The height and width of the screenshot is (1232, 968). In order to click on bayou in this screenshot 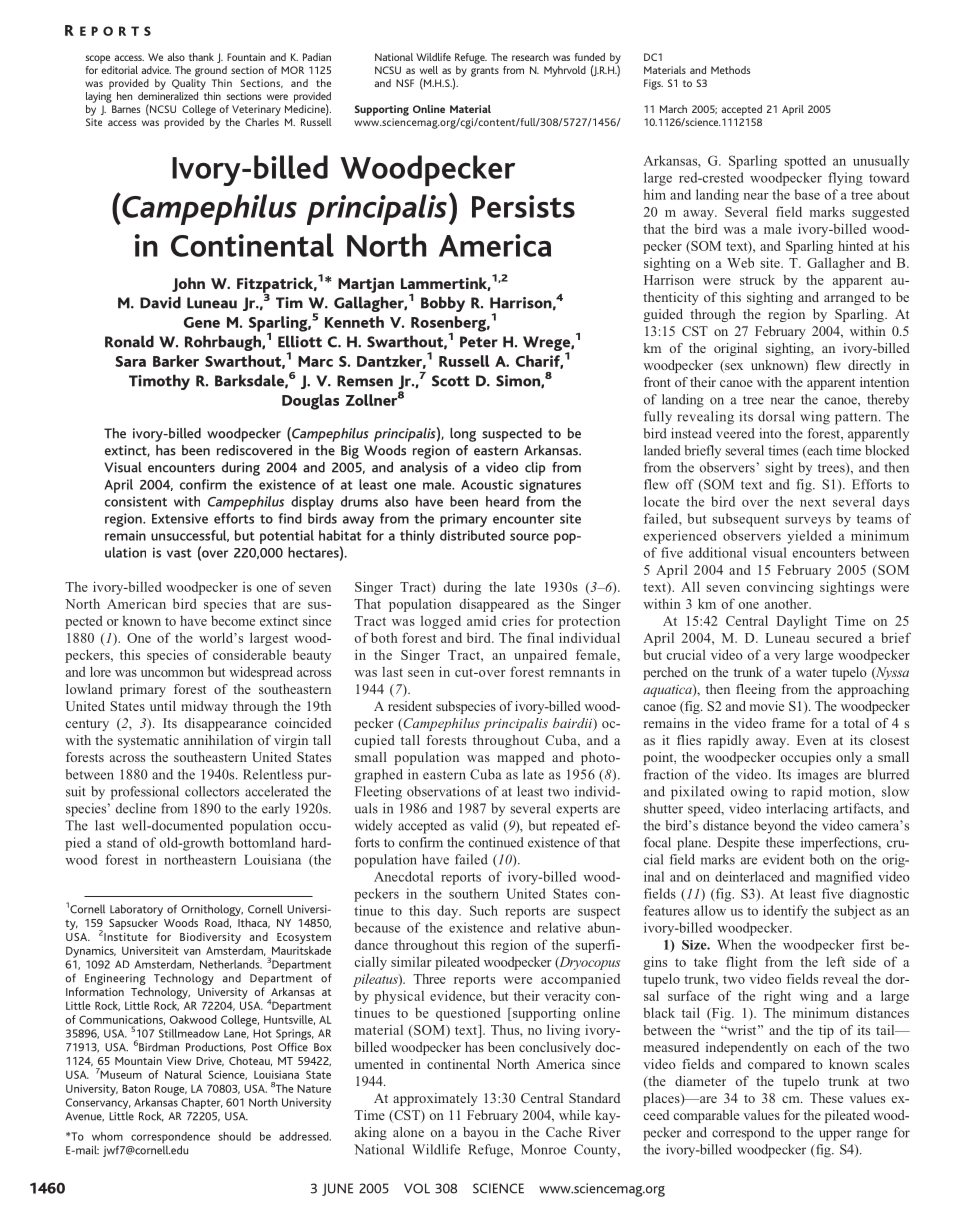, I will do `click(481, 1133)`.
